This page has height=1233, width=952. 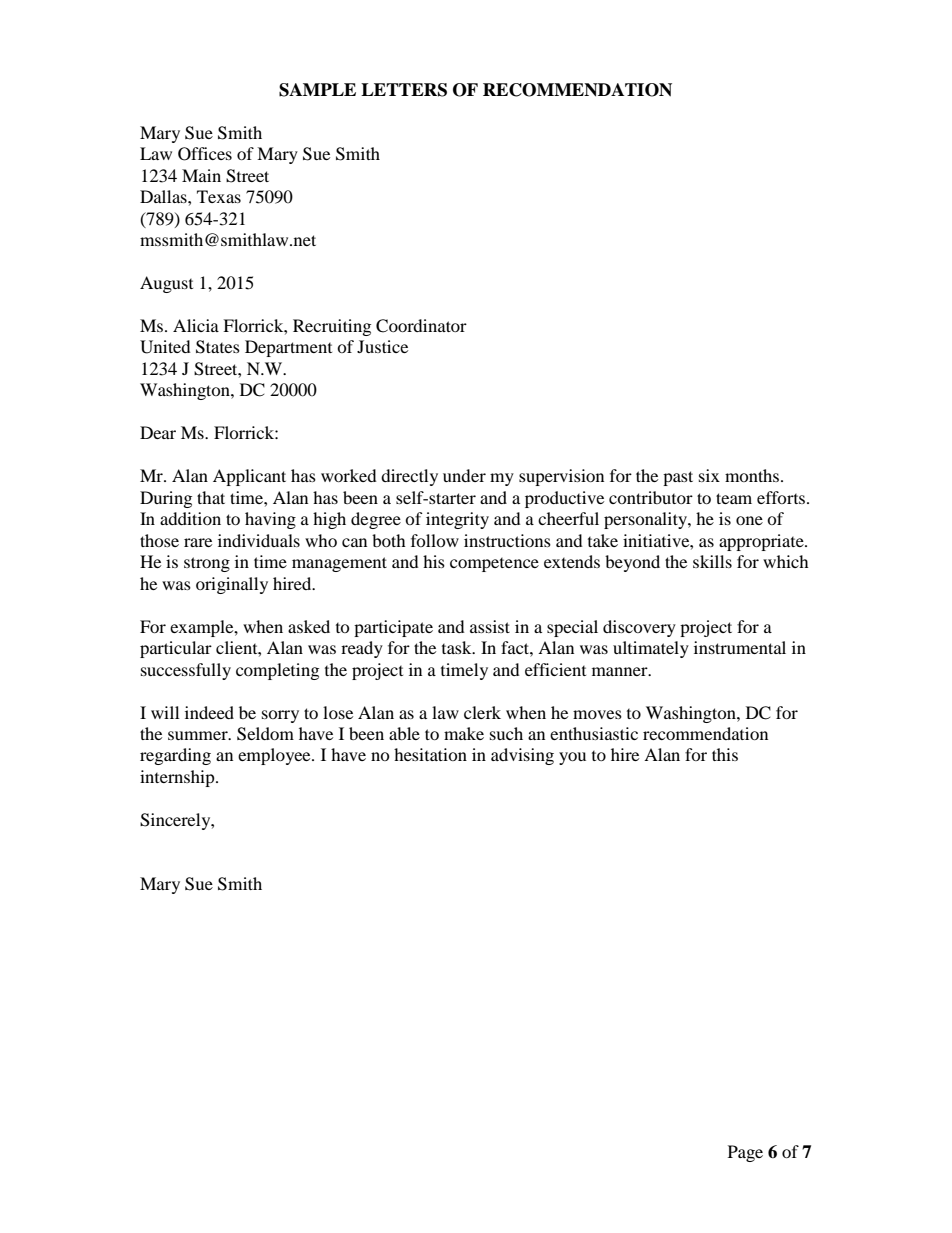 What do you see at coordinates (249, 477) in the page?
I see `Applicant` at bounding box center [249, 477].
